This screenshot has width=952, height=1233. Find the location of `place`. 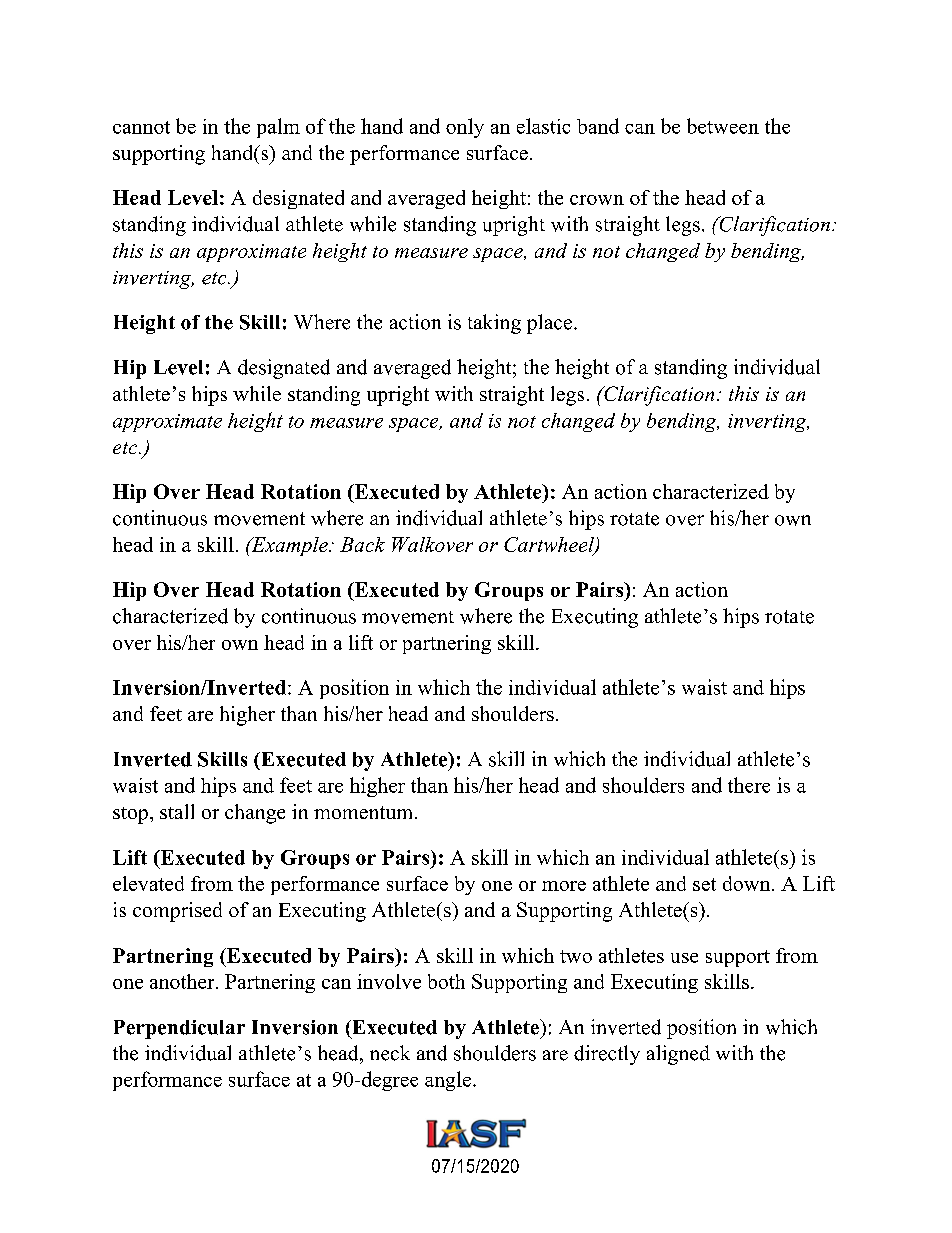

place is located at coordinates (551, 324).
